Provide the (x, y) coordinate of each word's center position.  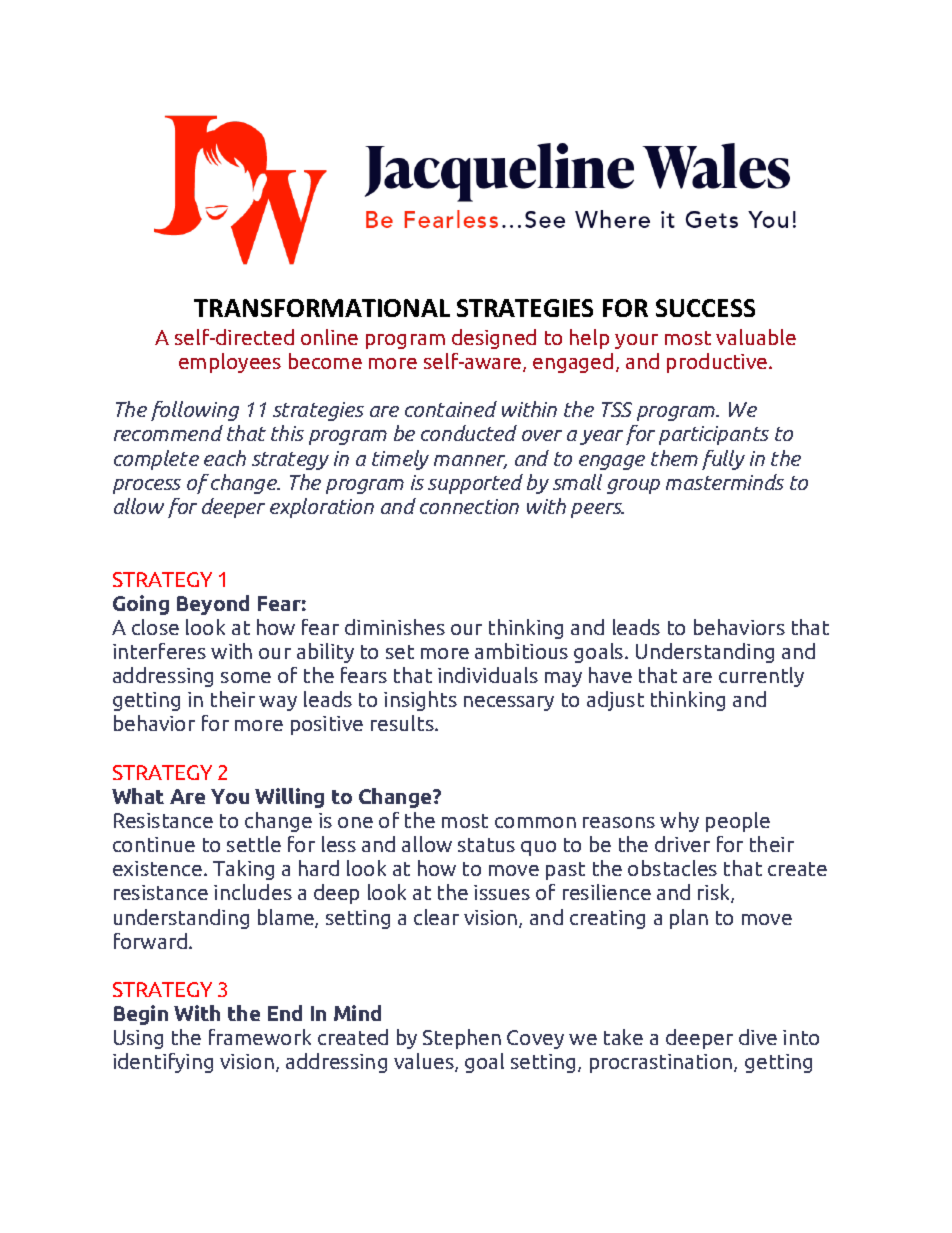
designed (494, 339)
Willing (289, 798)
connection (469, 506)
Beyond (213, 605)
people (738, 822)
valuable (756, 337)
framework (260, 1037)
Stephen (462, 1039)
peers (597, 510)
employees (230, 363)
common (535, 822)
